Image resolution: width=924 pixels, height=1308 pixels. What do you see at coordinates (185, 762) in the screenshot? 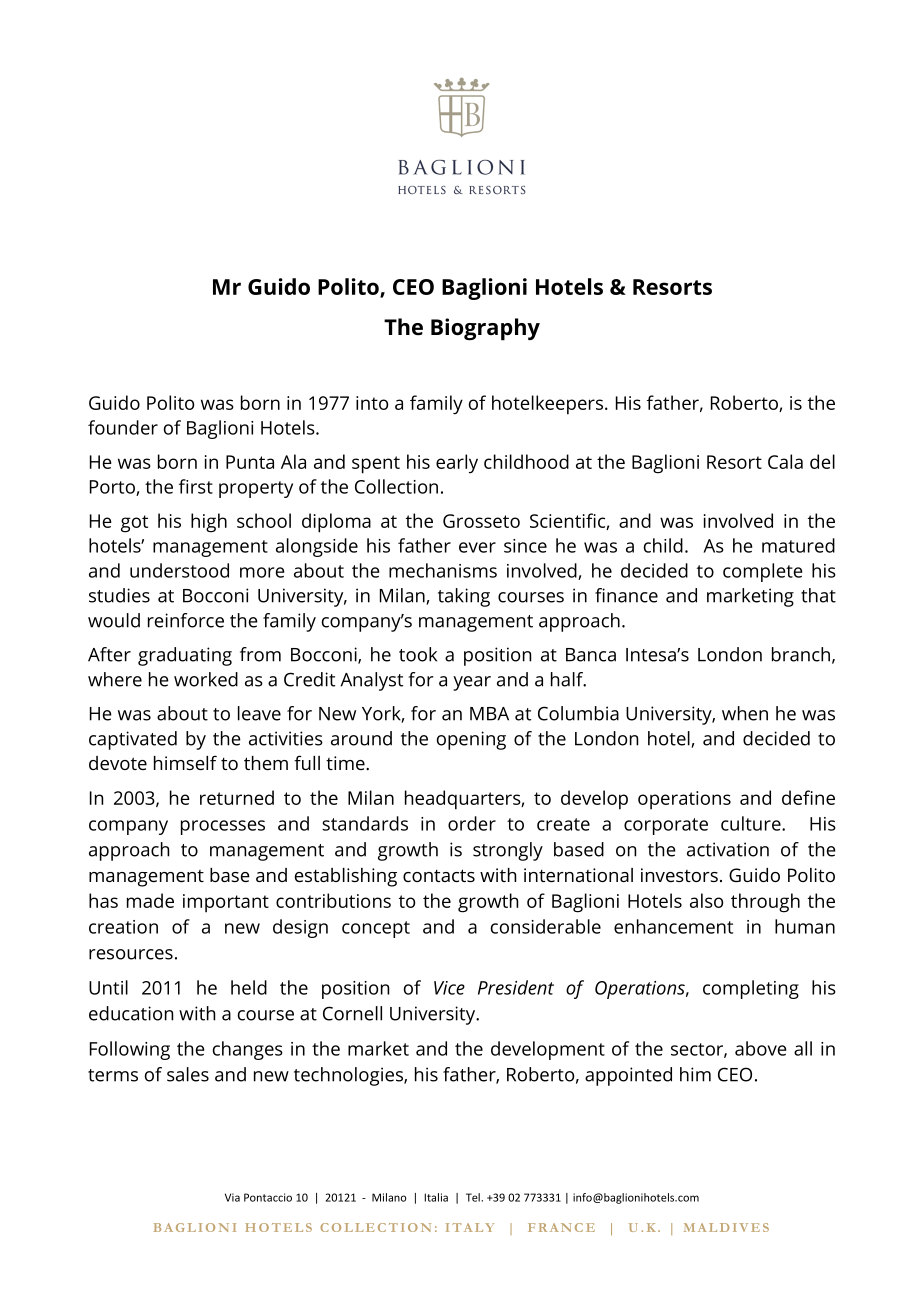
I see `himself` at bounding box center [185, 762].
